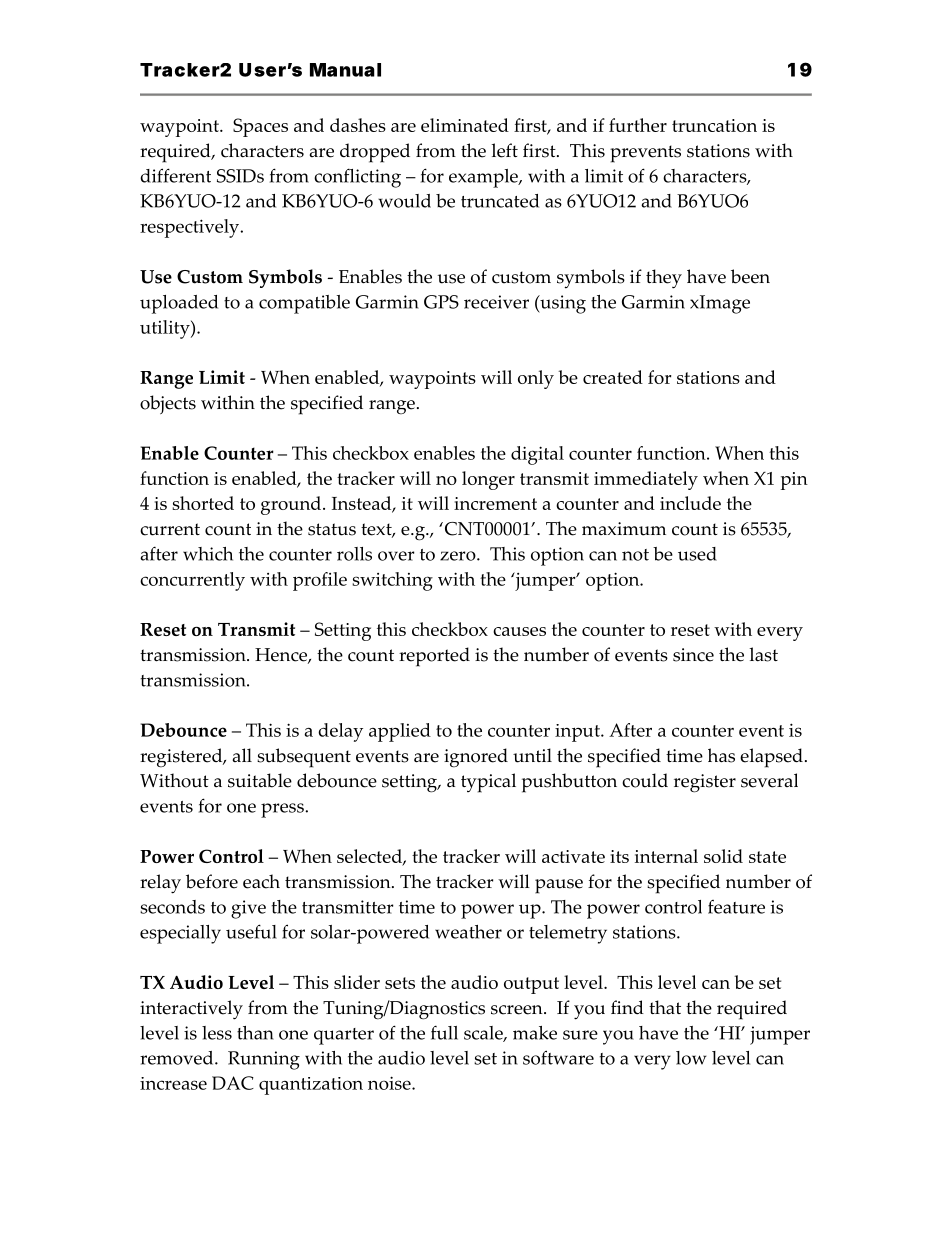 The image size is (952, 1233). Describe the element at coordinates (465, 125) in the document. I see `eliminated` at that location.
